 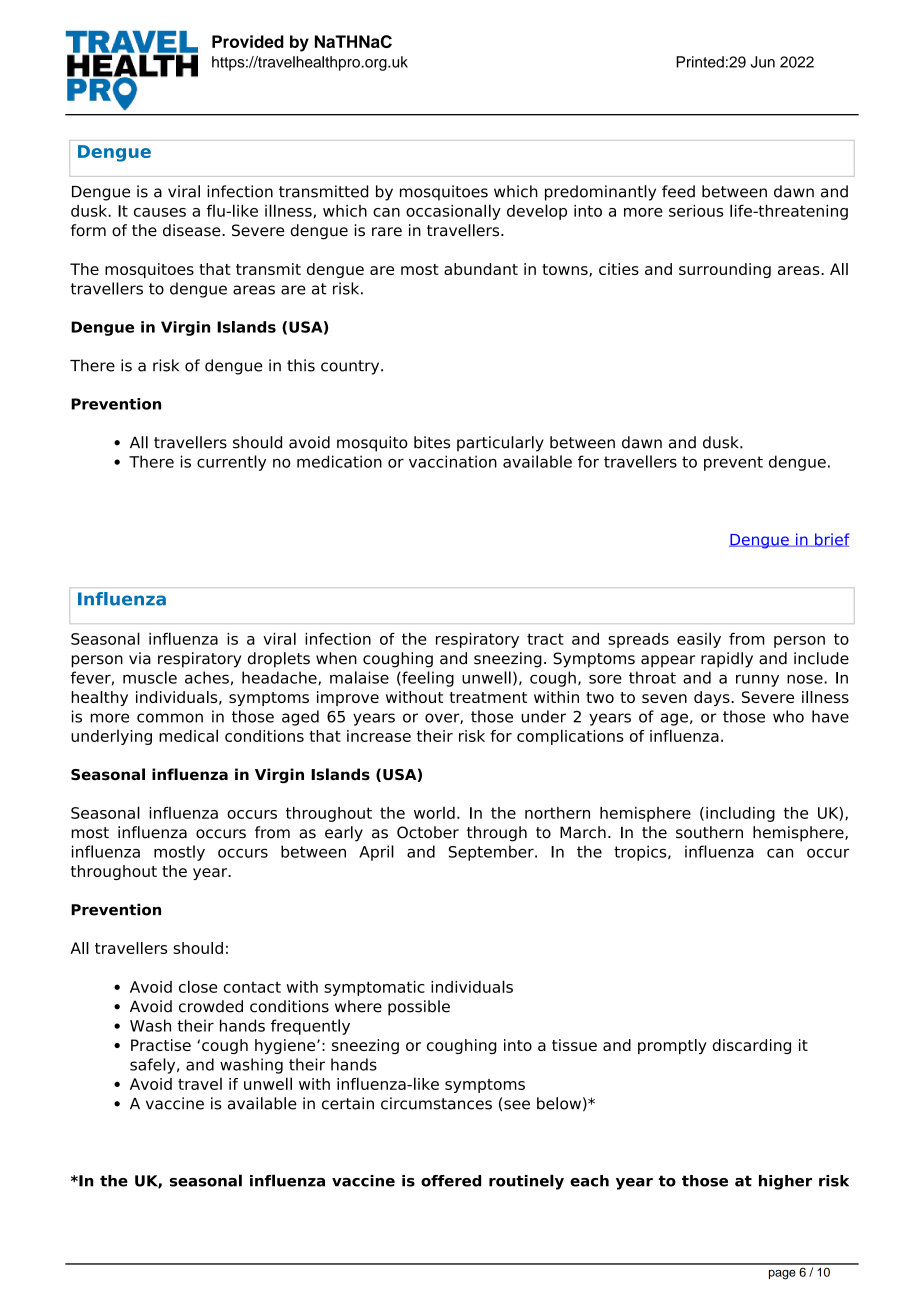 I want to click on occasionally, so click(x=453, y=212).
